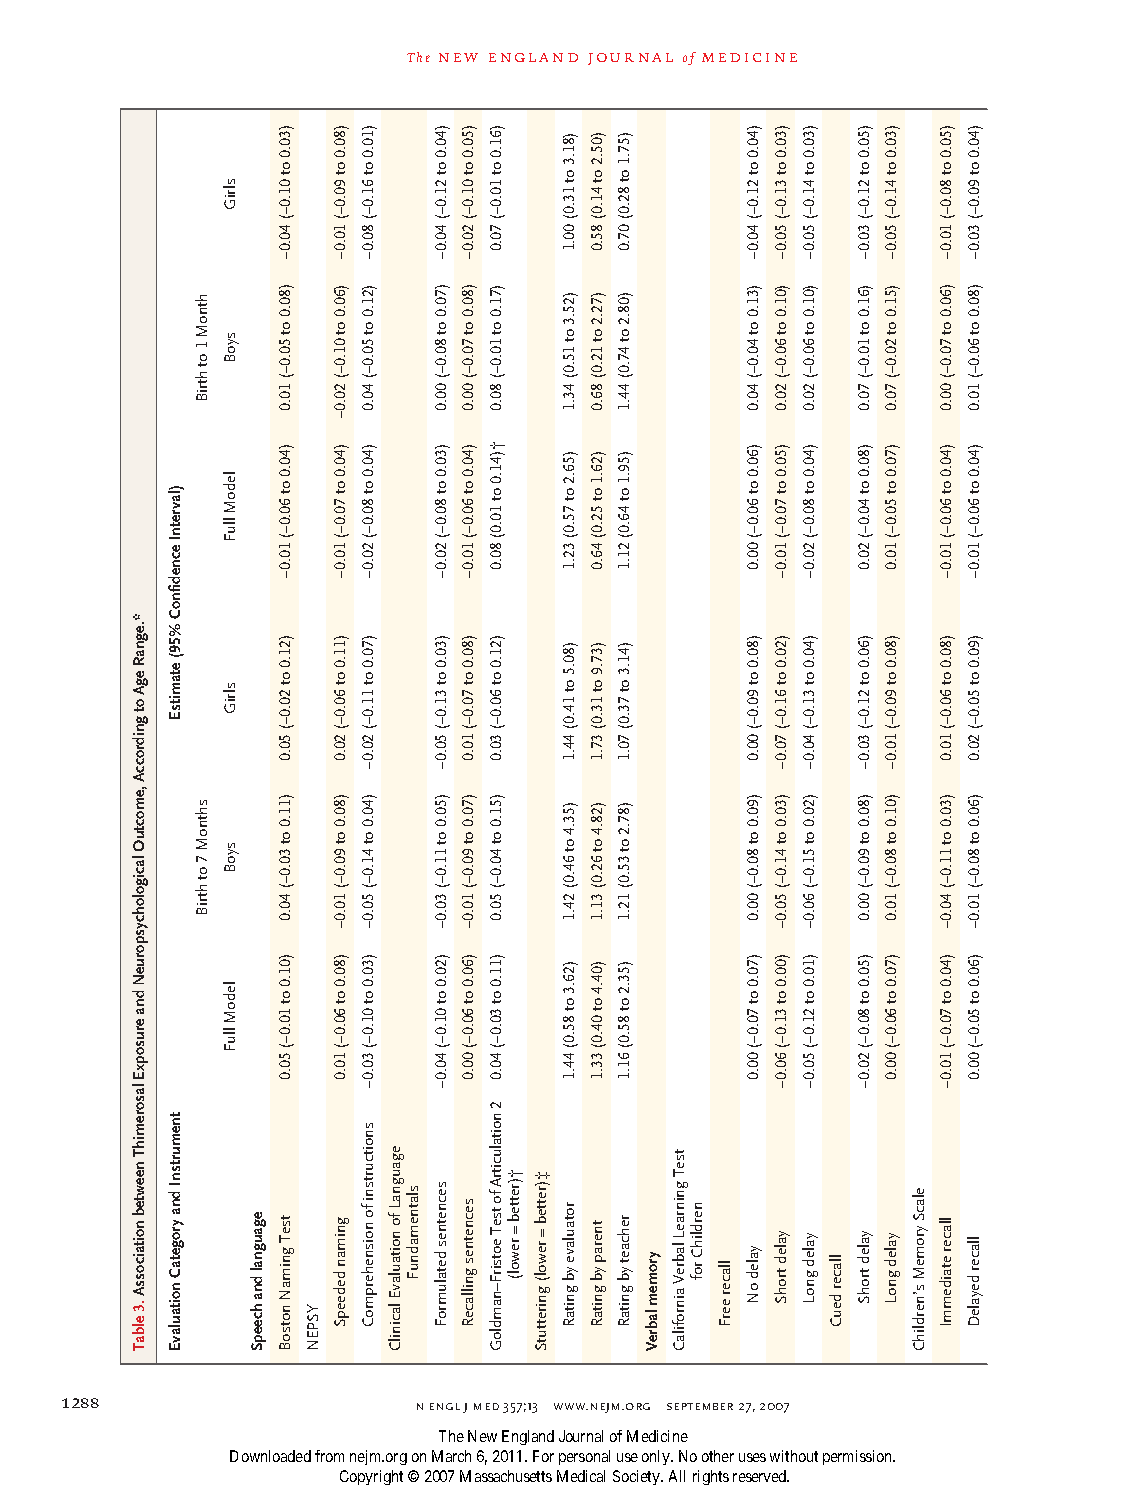 The height and width of the image is (1506, 1130). I want to click on from, so click(329, 1456).
